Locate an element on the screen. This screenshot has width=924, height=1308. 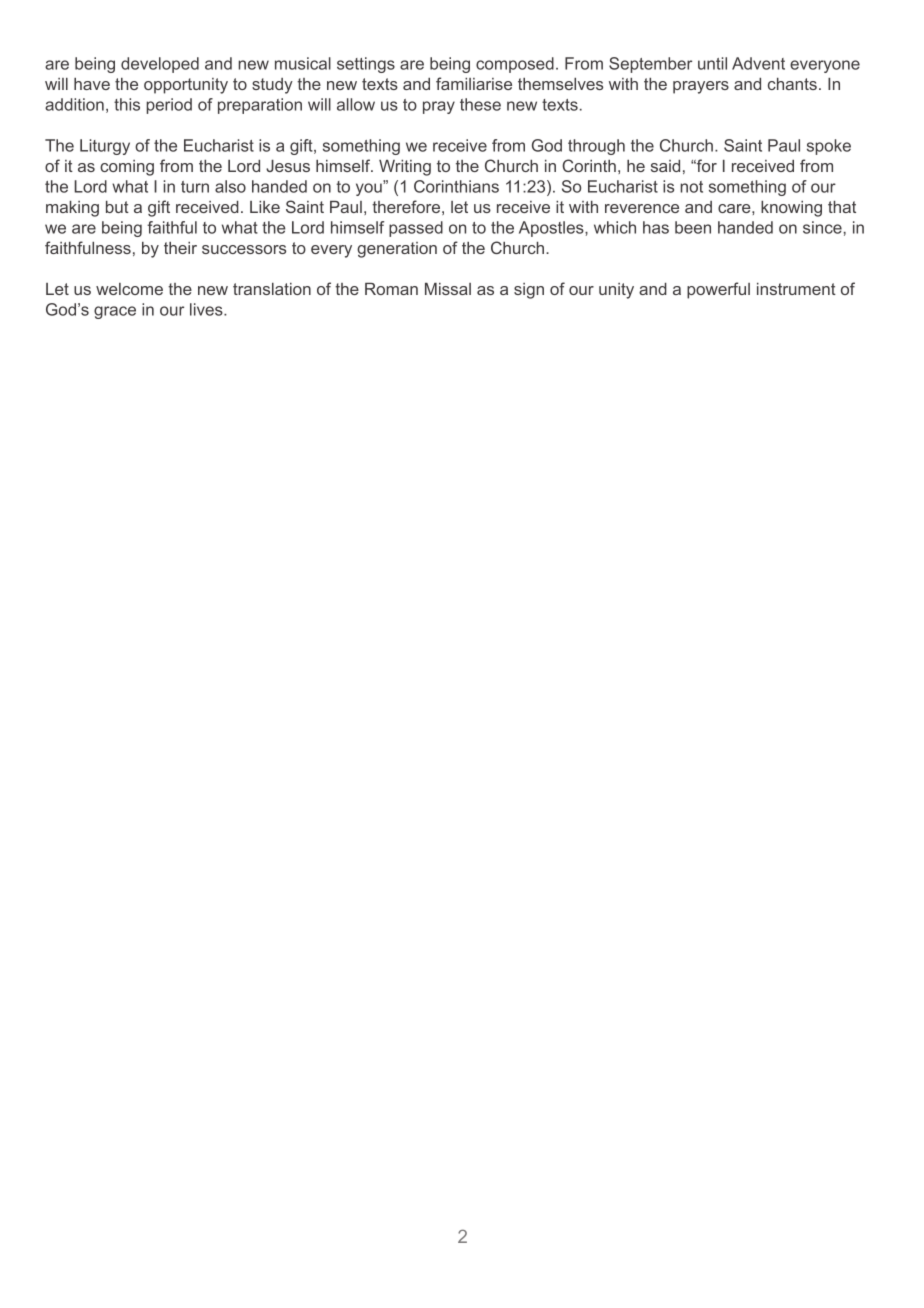
sign is located at coordinates (529, 291).
